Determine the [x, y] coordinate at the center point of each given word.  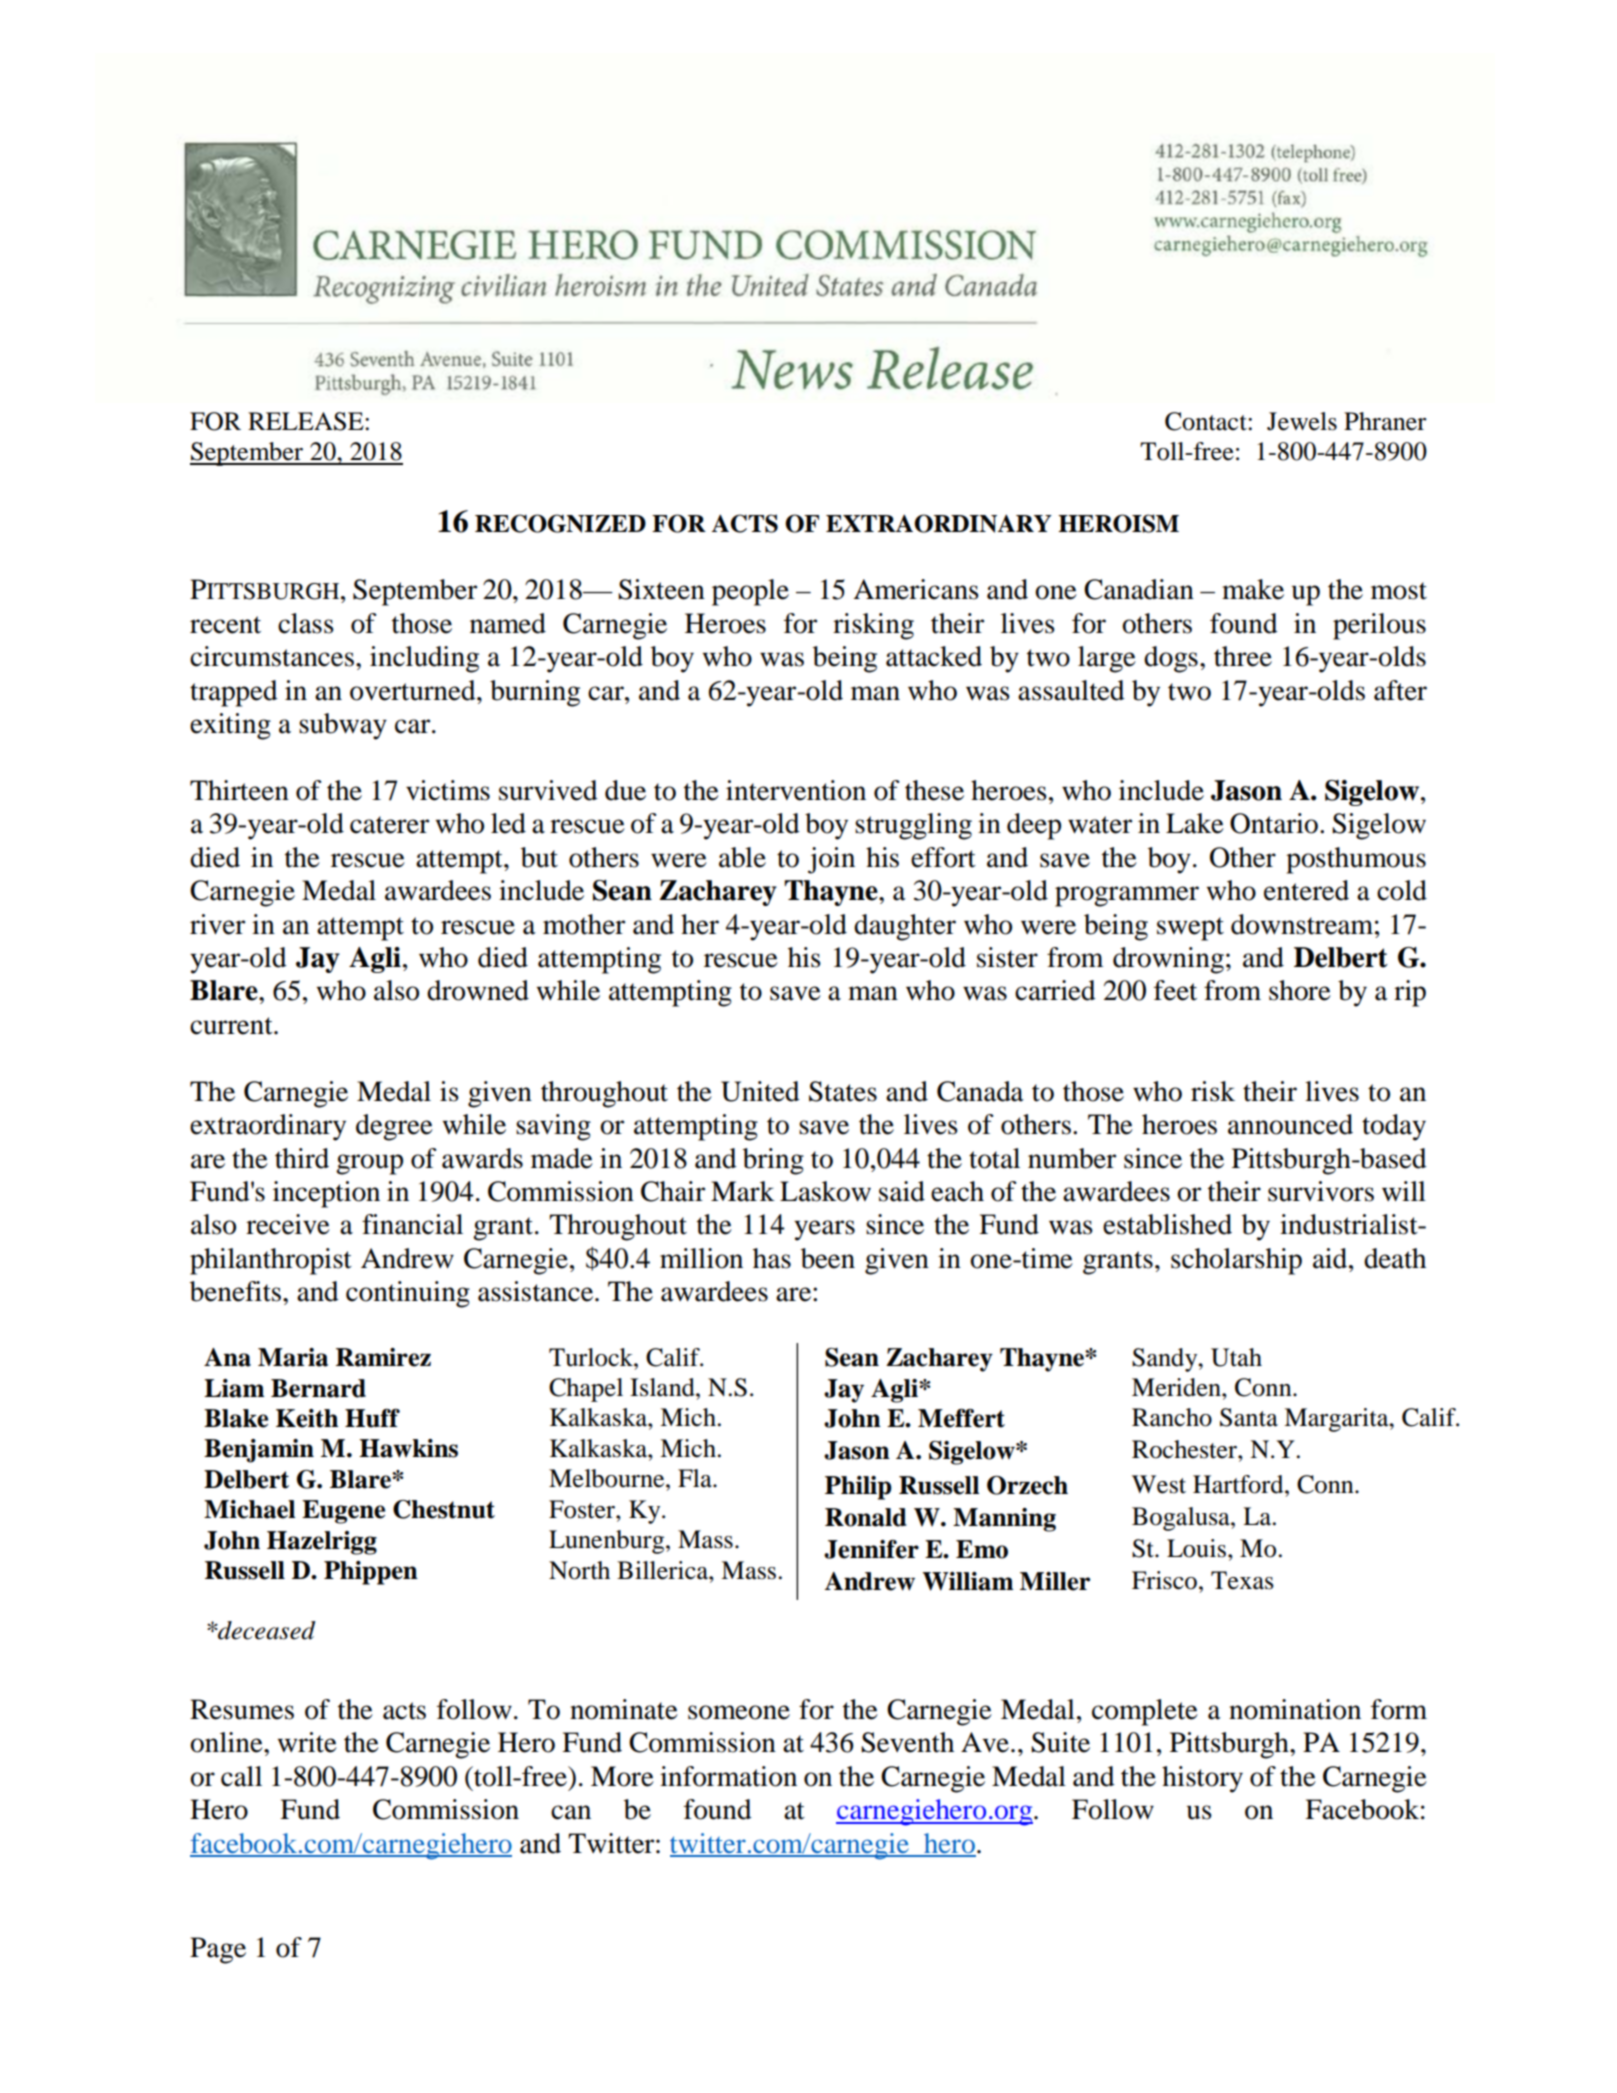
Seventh [907, 1742]
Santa [1249, 1417]
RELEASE [307, 421]
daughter [905, 927]
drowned [478, 990]
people [750, 592]
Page [218, 1950]
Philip [858, 1488]
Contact [1207, 421]
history [1202, 1779]
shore [1300, 990]
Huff [372, 1418]
